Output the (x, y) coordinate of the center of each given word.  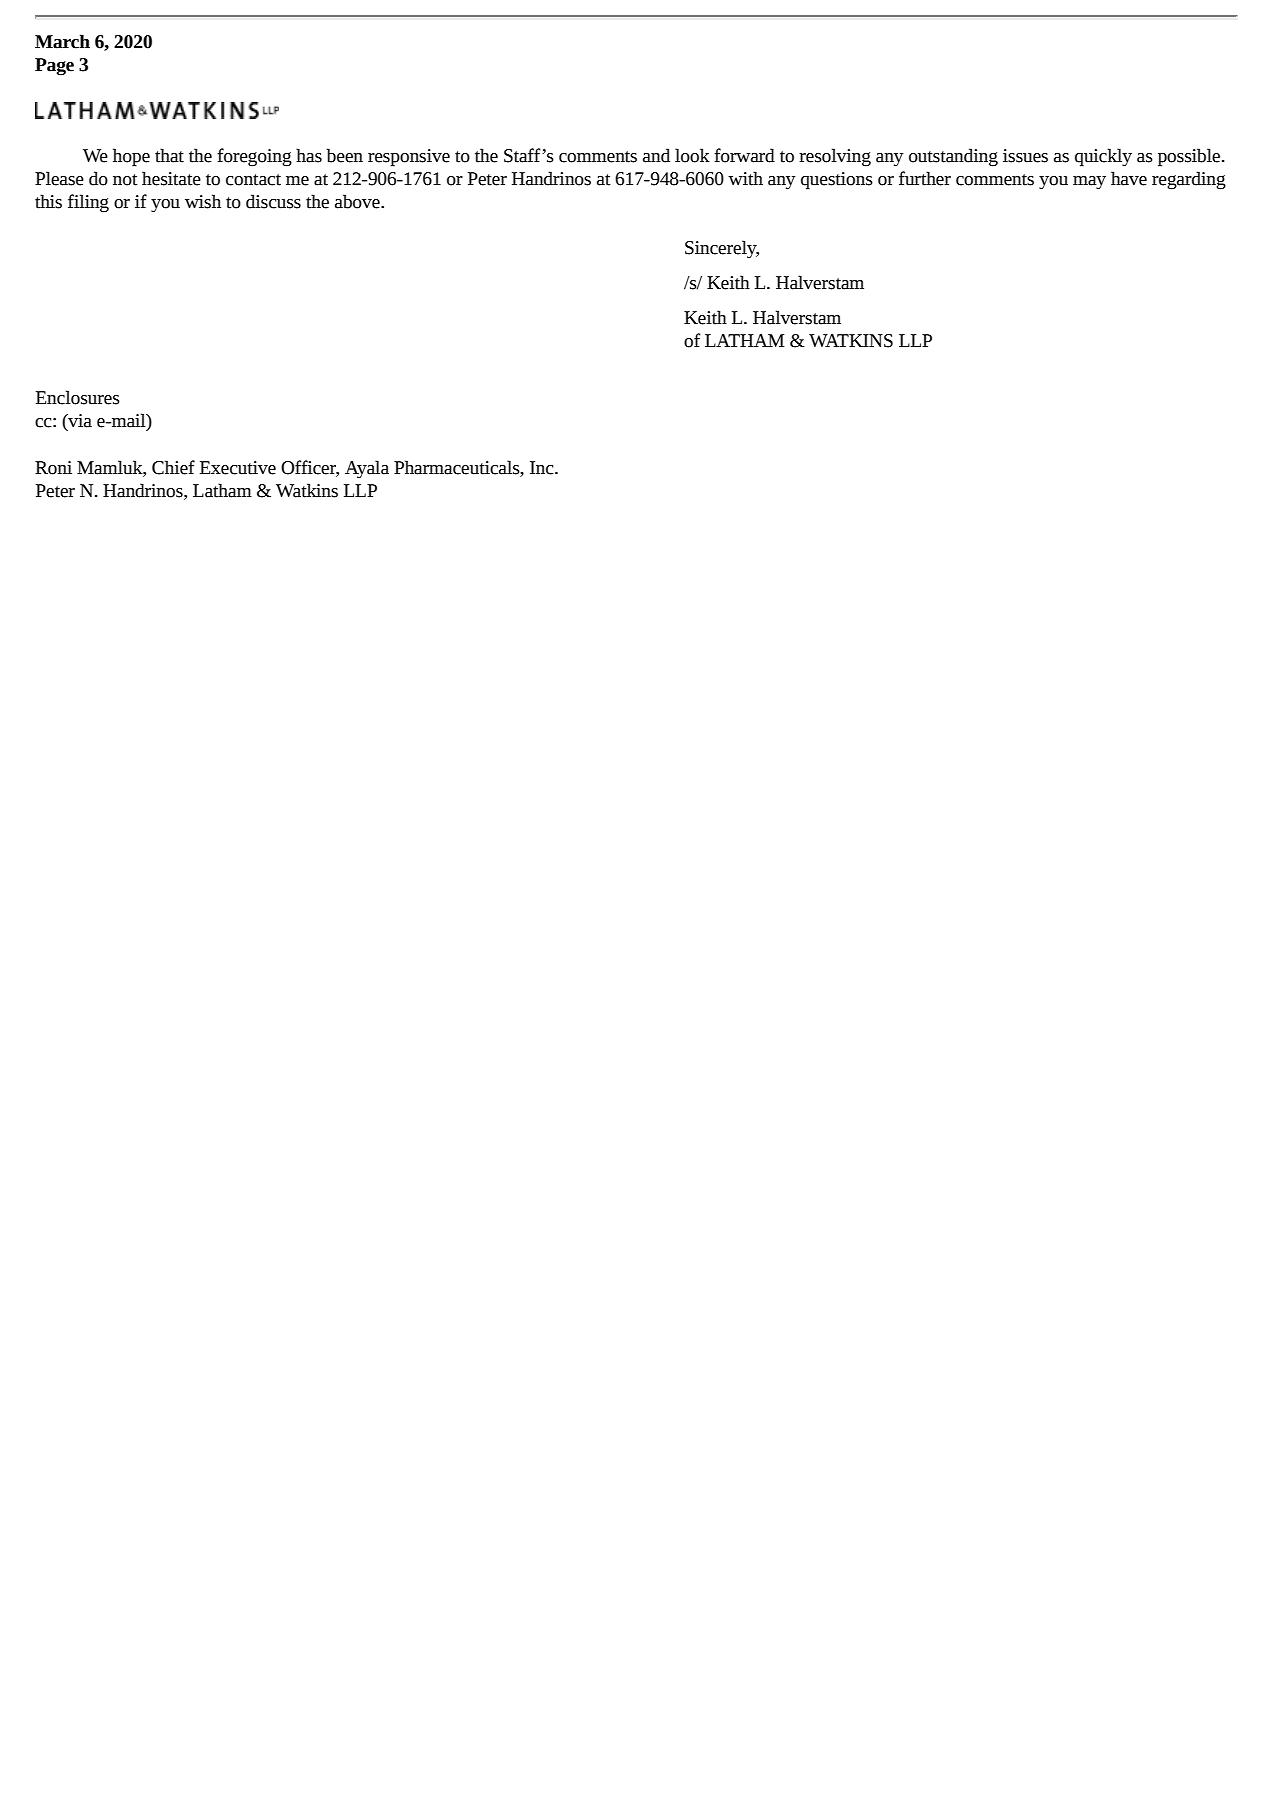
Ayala (367, 469)
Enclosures (78, 397)
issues (1025, 156)
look (692, 155)
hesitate (171, 178)
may (1089, 182)
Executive (238, 468)
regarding (1189, 180)
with (745, 178)
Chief (173, 467)
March (62, 41)
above (358, 201)
